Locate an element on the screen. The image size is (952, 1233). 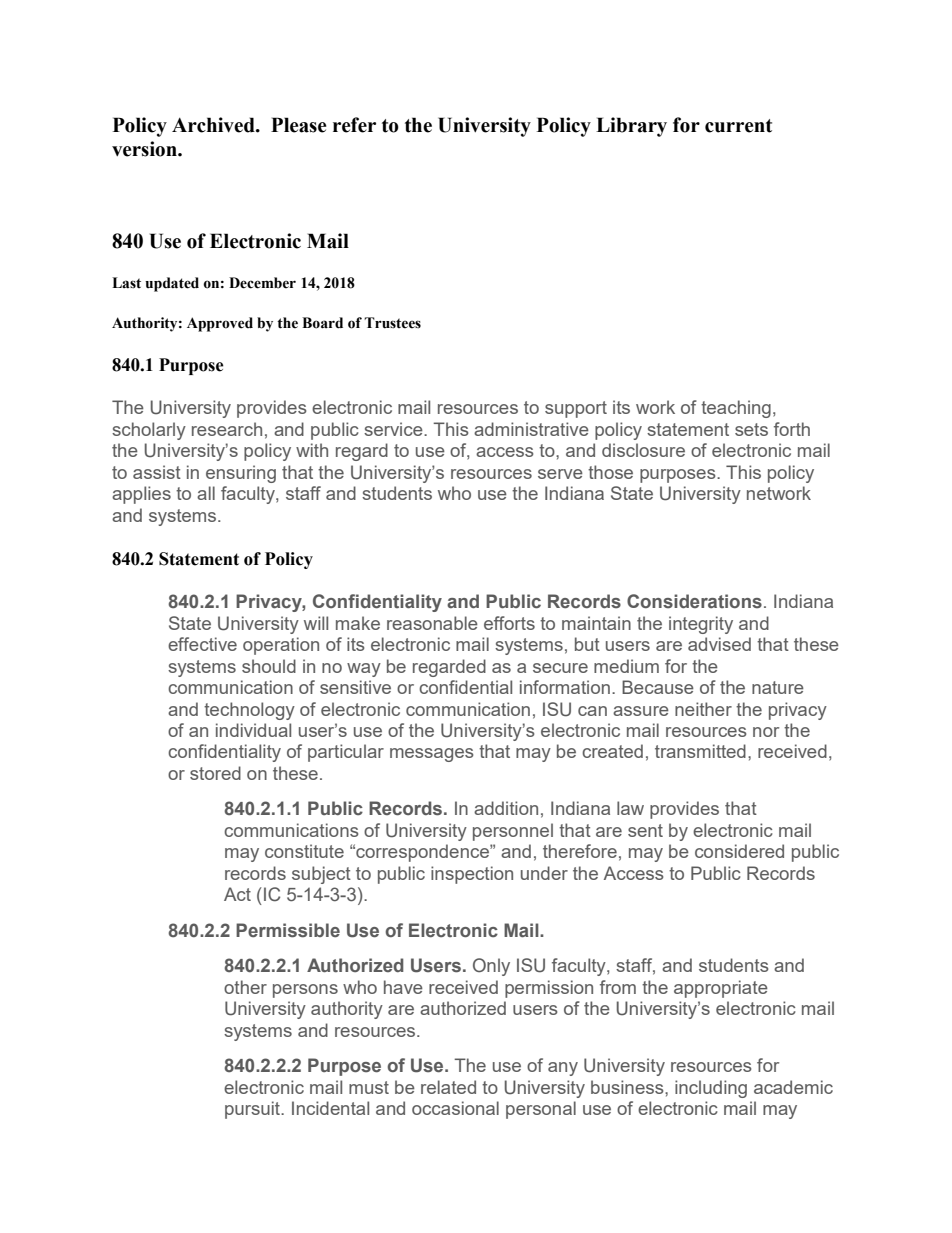
technology is located at coordinates (249, 711).
